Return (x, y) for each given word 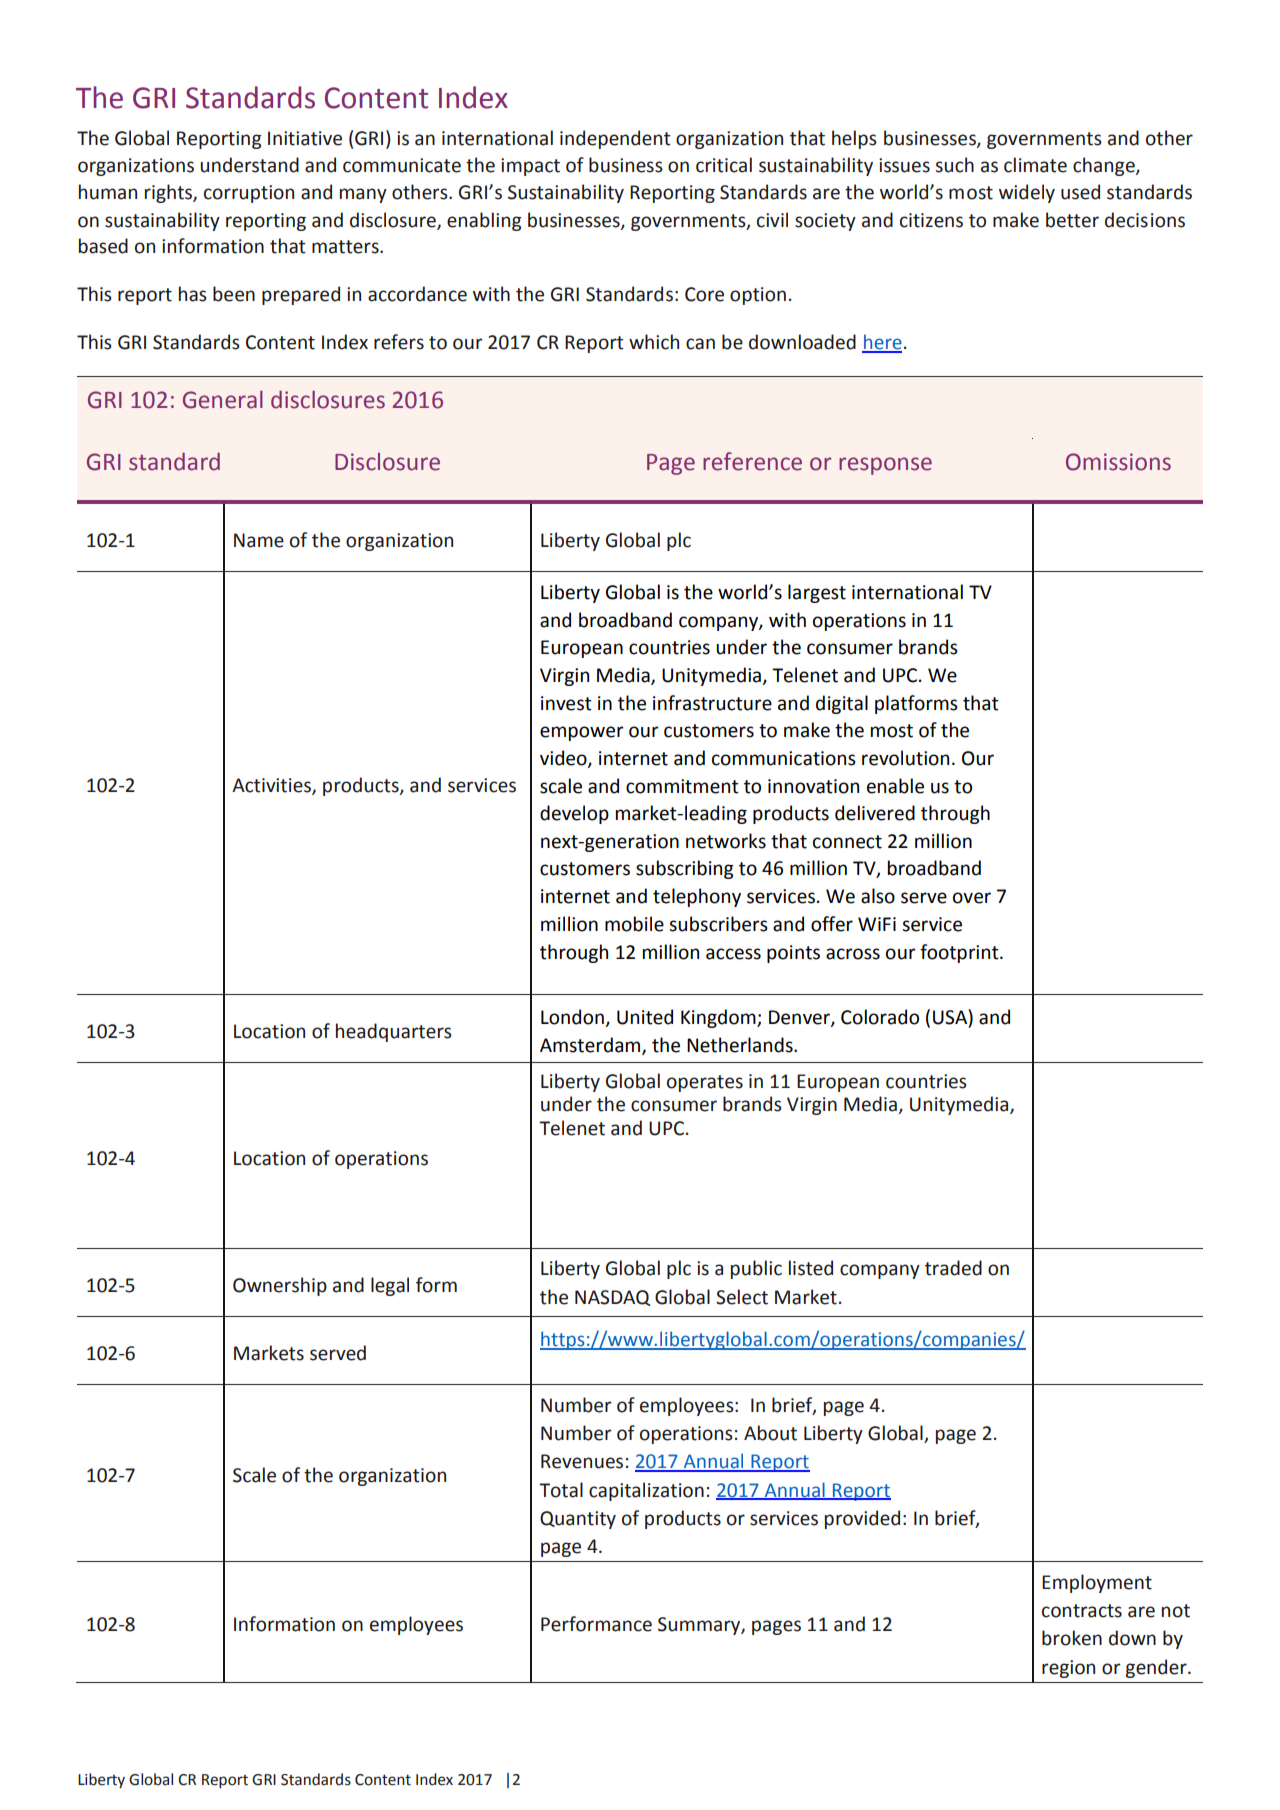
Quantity (578, 1520)
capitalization (646, 1491)
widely (1027, 193)
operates (705, 1083)
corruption (249, 194)
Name (259, 540)
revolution (905, 758)
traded (953, 1268)
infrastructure (712, 703)
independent (615, 139)
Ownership (280, 1286)
